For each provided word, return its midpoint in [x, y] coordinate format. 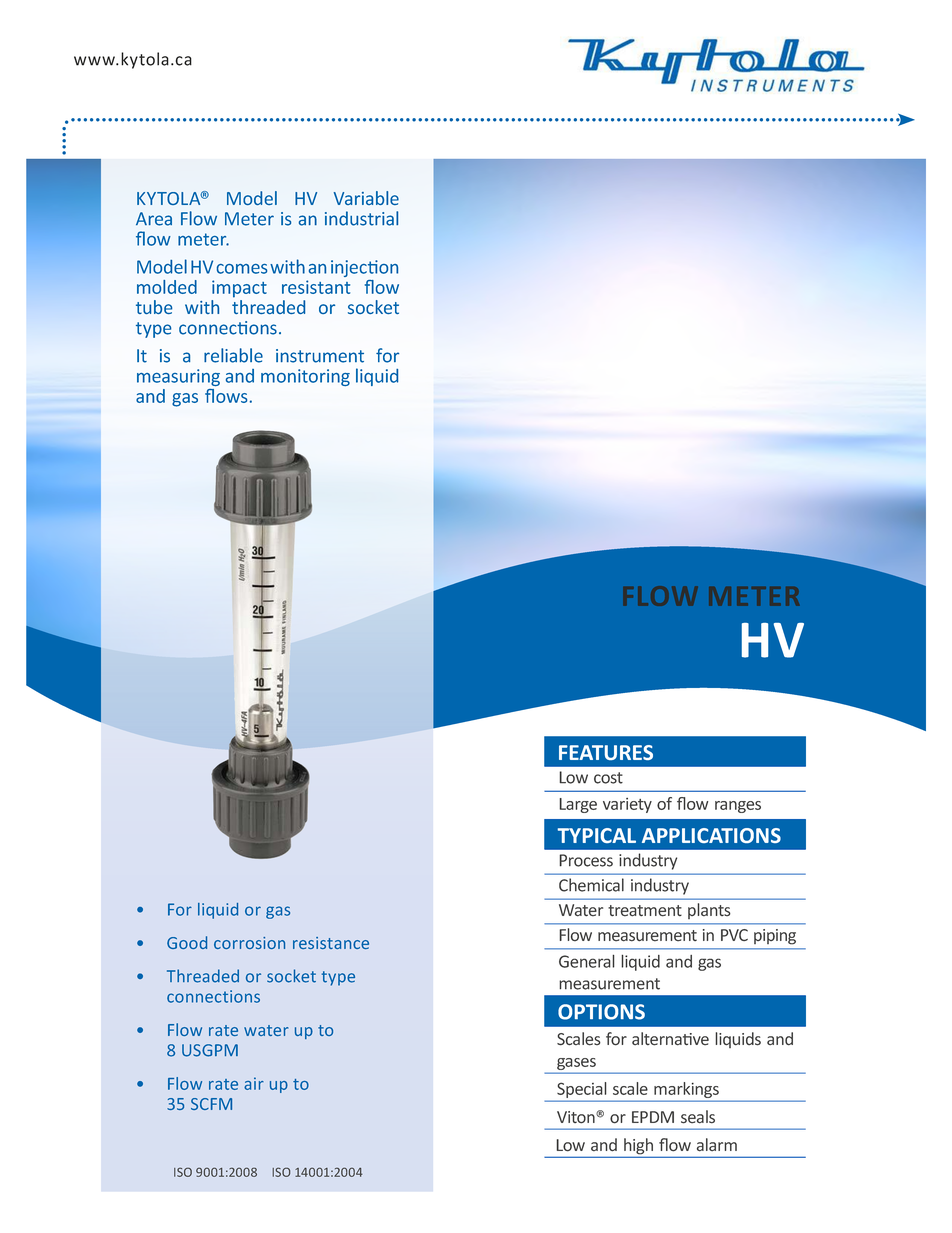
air [254, 1083]
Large [578, 805]
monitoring [305, 377]
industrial [361, 218]
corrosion [249, 943]
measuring [178, 377]
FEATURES [606, 752]
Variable [366, 198]
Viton [577, 1117]
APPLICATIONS [711, 835]
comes [242, 269]
